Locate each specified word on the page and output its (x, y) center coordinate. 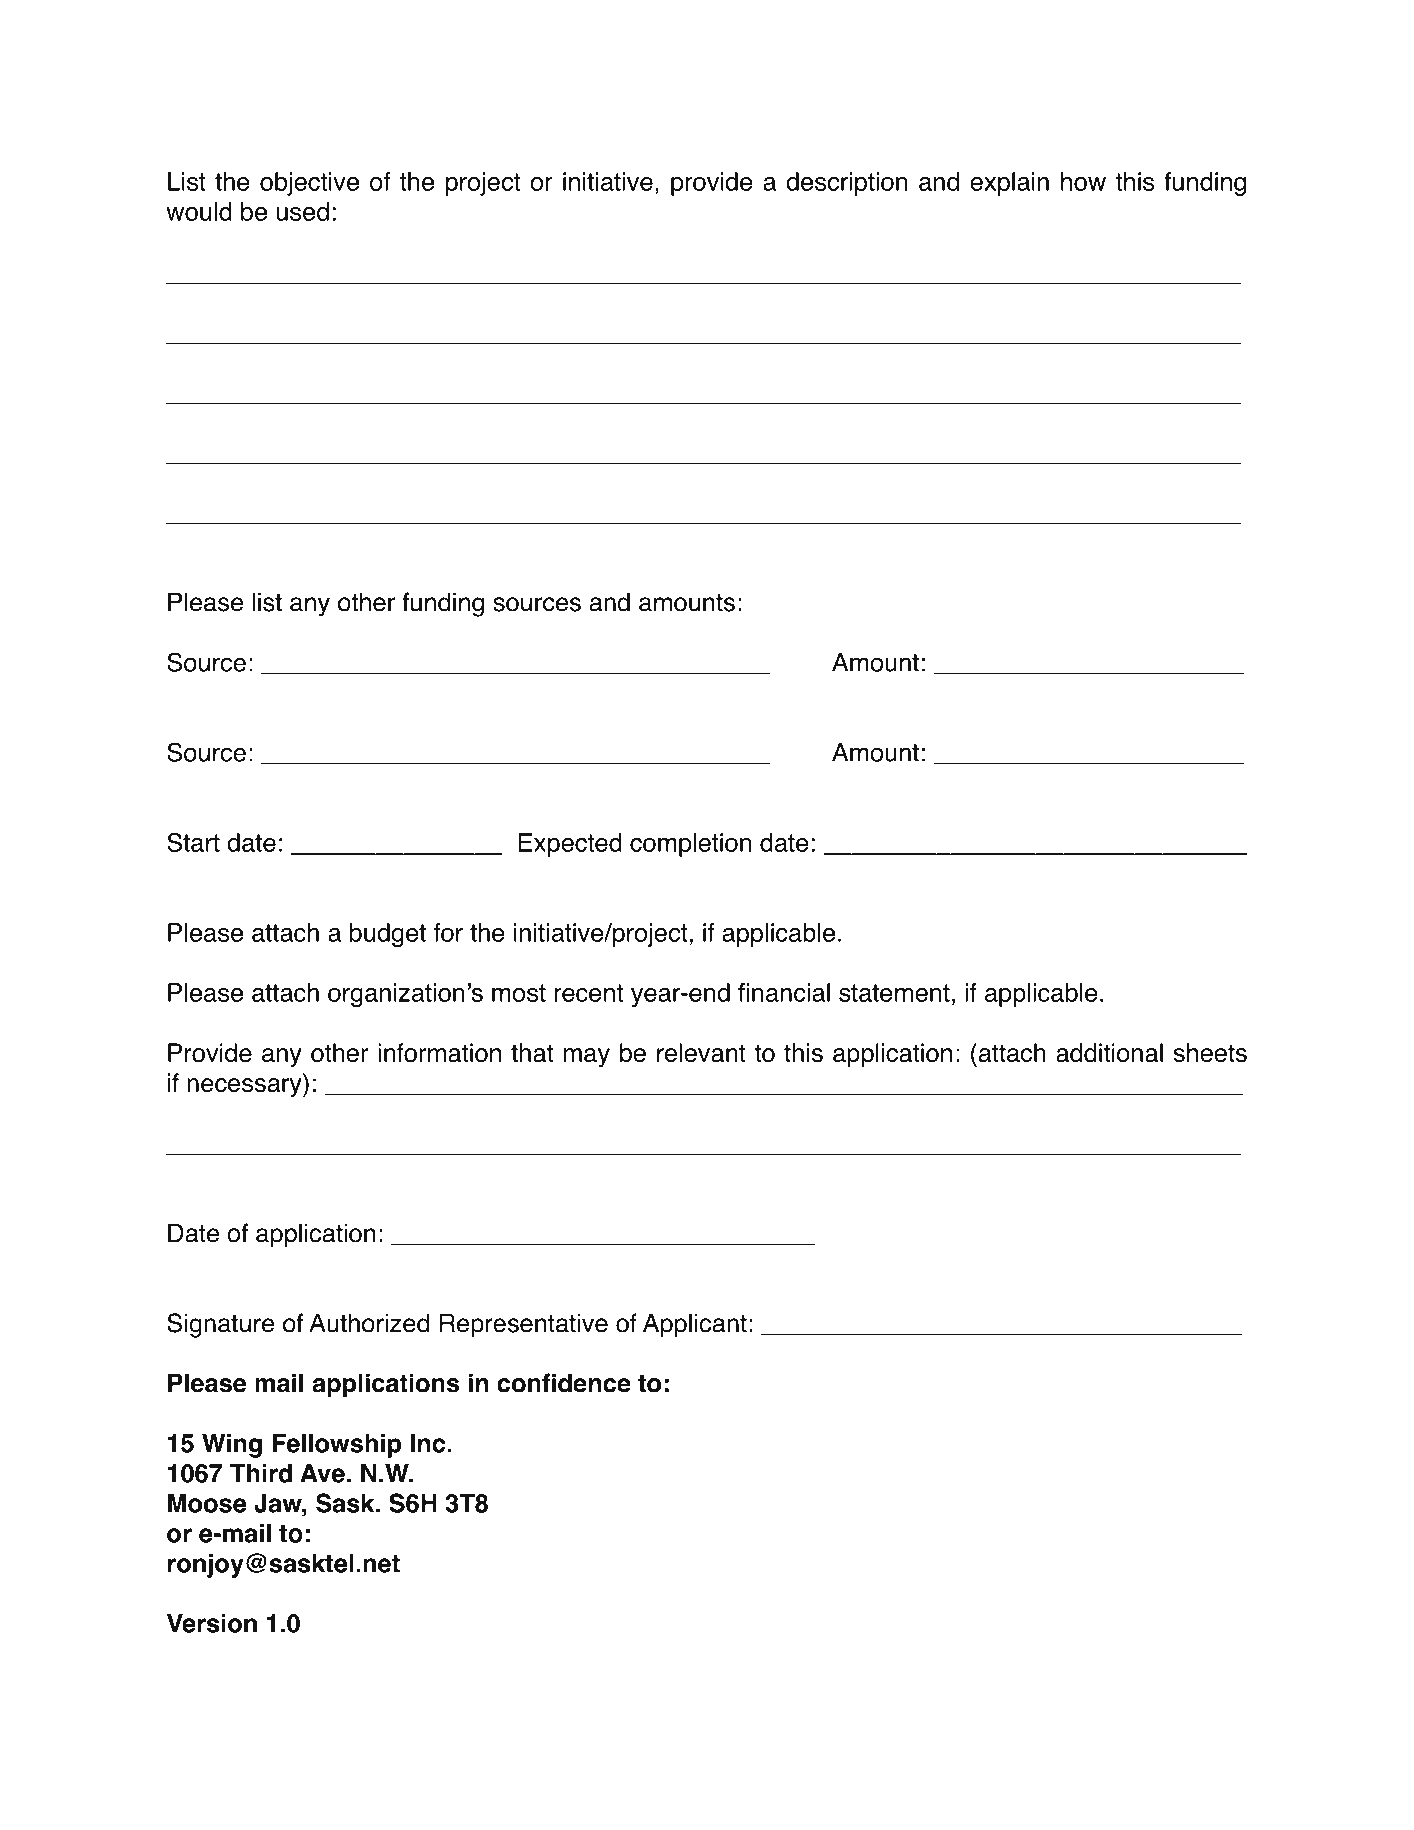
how (1083, 181)
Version (212, 1623)
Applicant (695, 1325)
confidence (564, 1383)
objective (309, 184)
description (847, 184)
